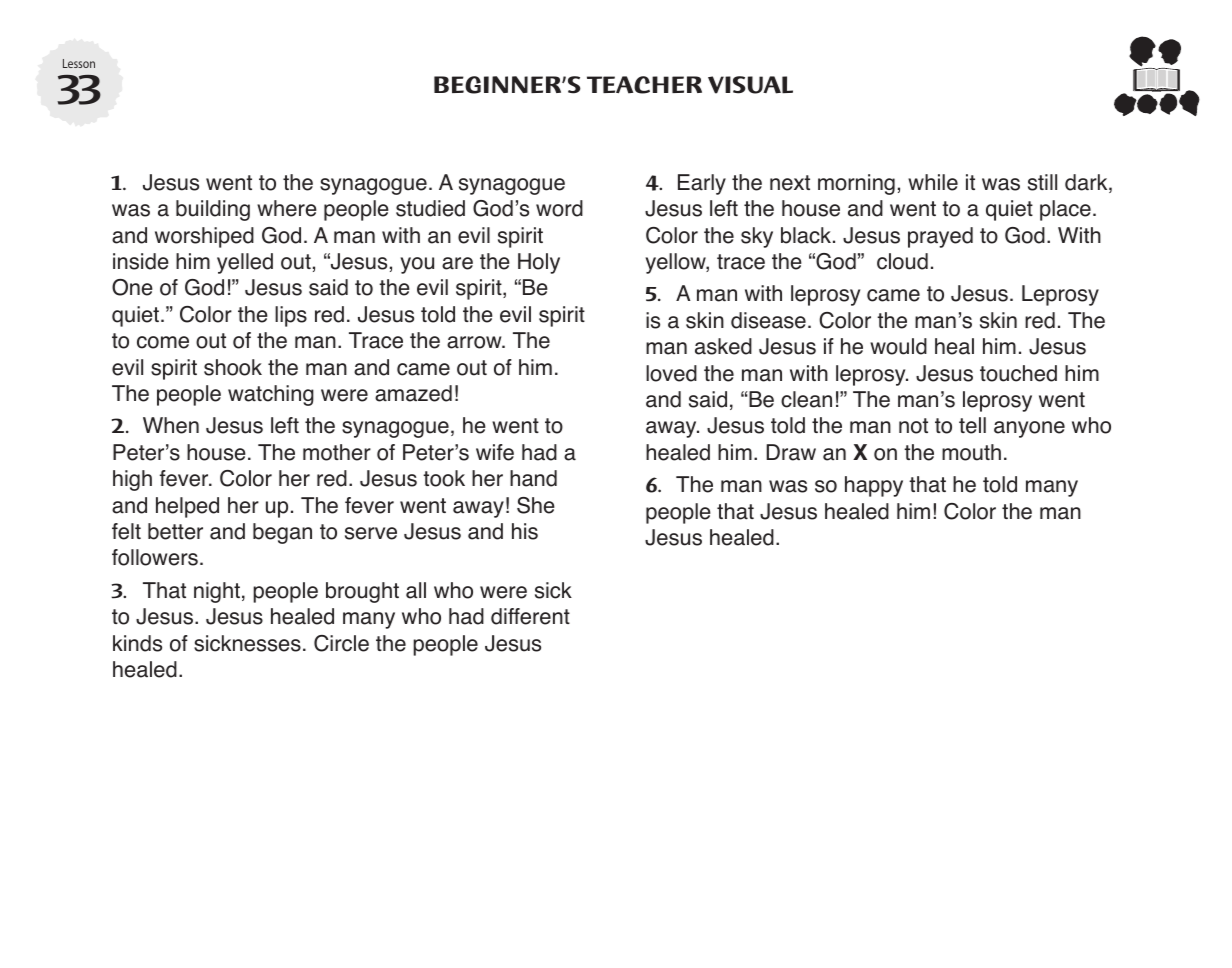 The image size is (1232, 968). I want to click on Lesson, so click(79, 63).
